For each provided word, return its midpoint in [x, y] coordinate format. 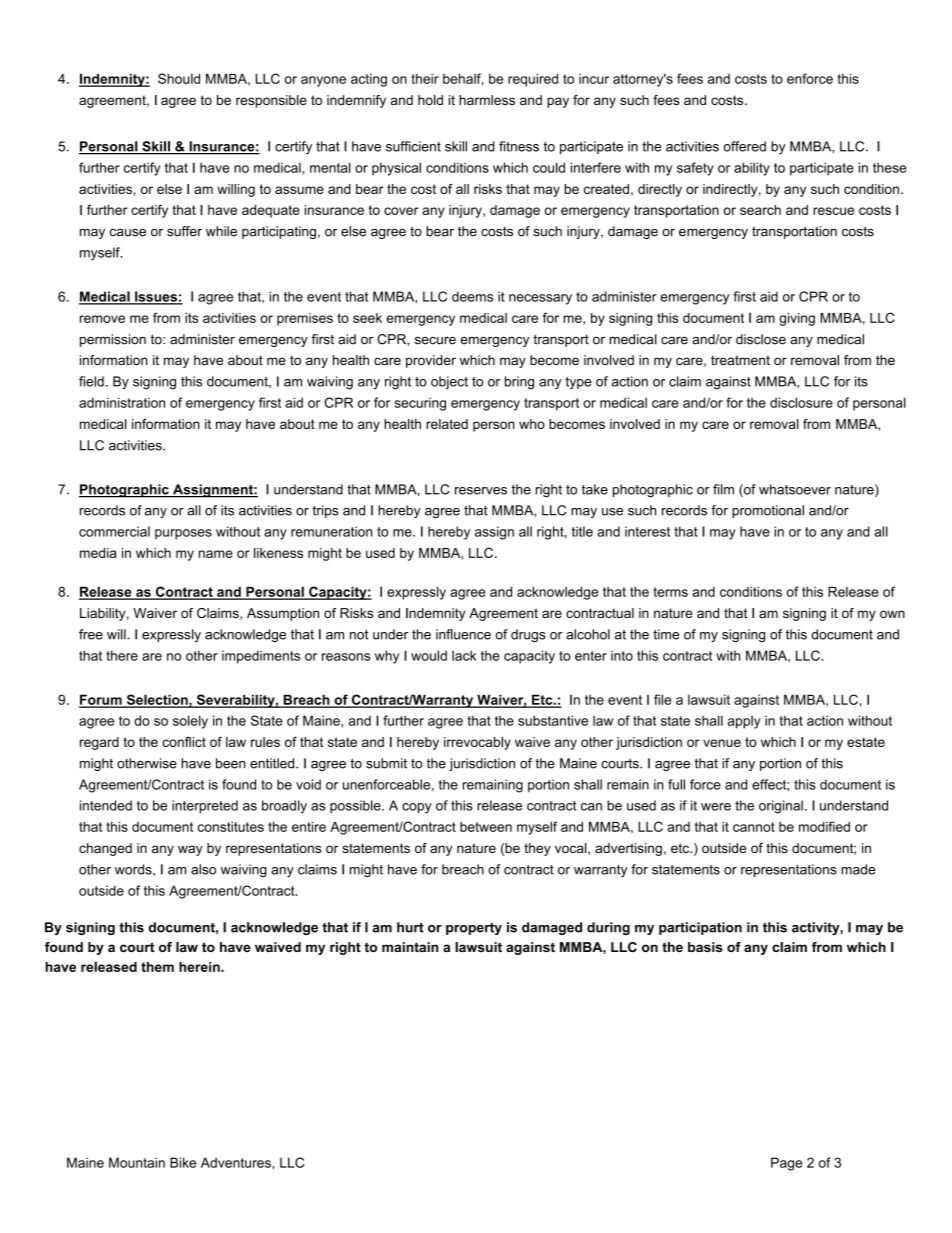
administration [122, 402]
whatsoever [795, 489]
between [486, 827]
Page [786, 1164]
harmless [487, 100]
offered [744, 146]
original [781, 807]
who [532, 424]
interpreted [205, 806]
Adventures [237, 1162]
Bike [183, 1162]
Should [179, 78]
